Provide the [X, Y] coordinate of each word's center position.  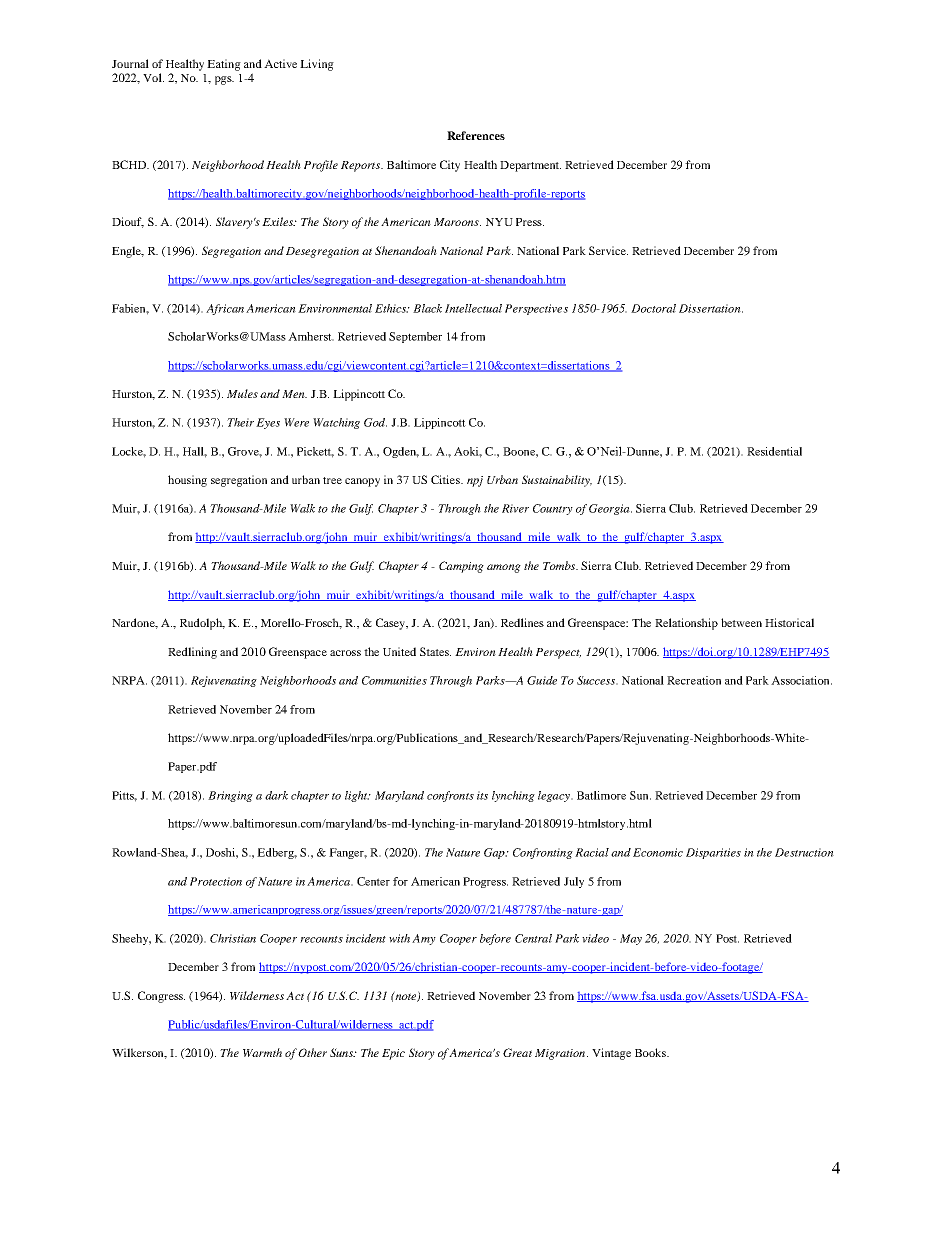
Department [530, 166]
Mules [242, 393]
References [476, 135]
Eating [224, 65]
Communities [394, 680]
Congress [161, 997]
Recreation [694, 680]
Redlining [192, 653]
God [375, 422]
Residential [774, 451]
